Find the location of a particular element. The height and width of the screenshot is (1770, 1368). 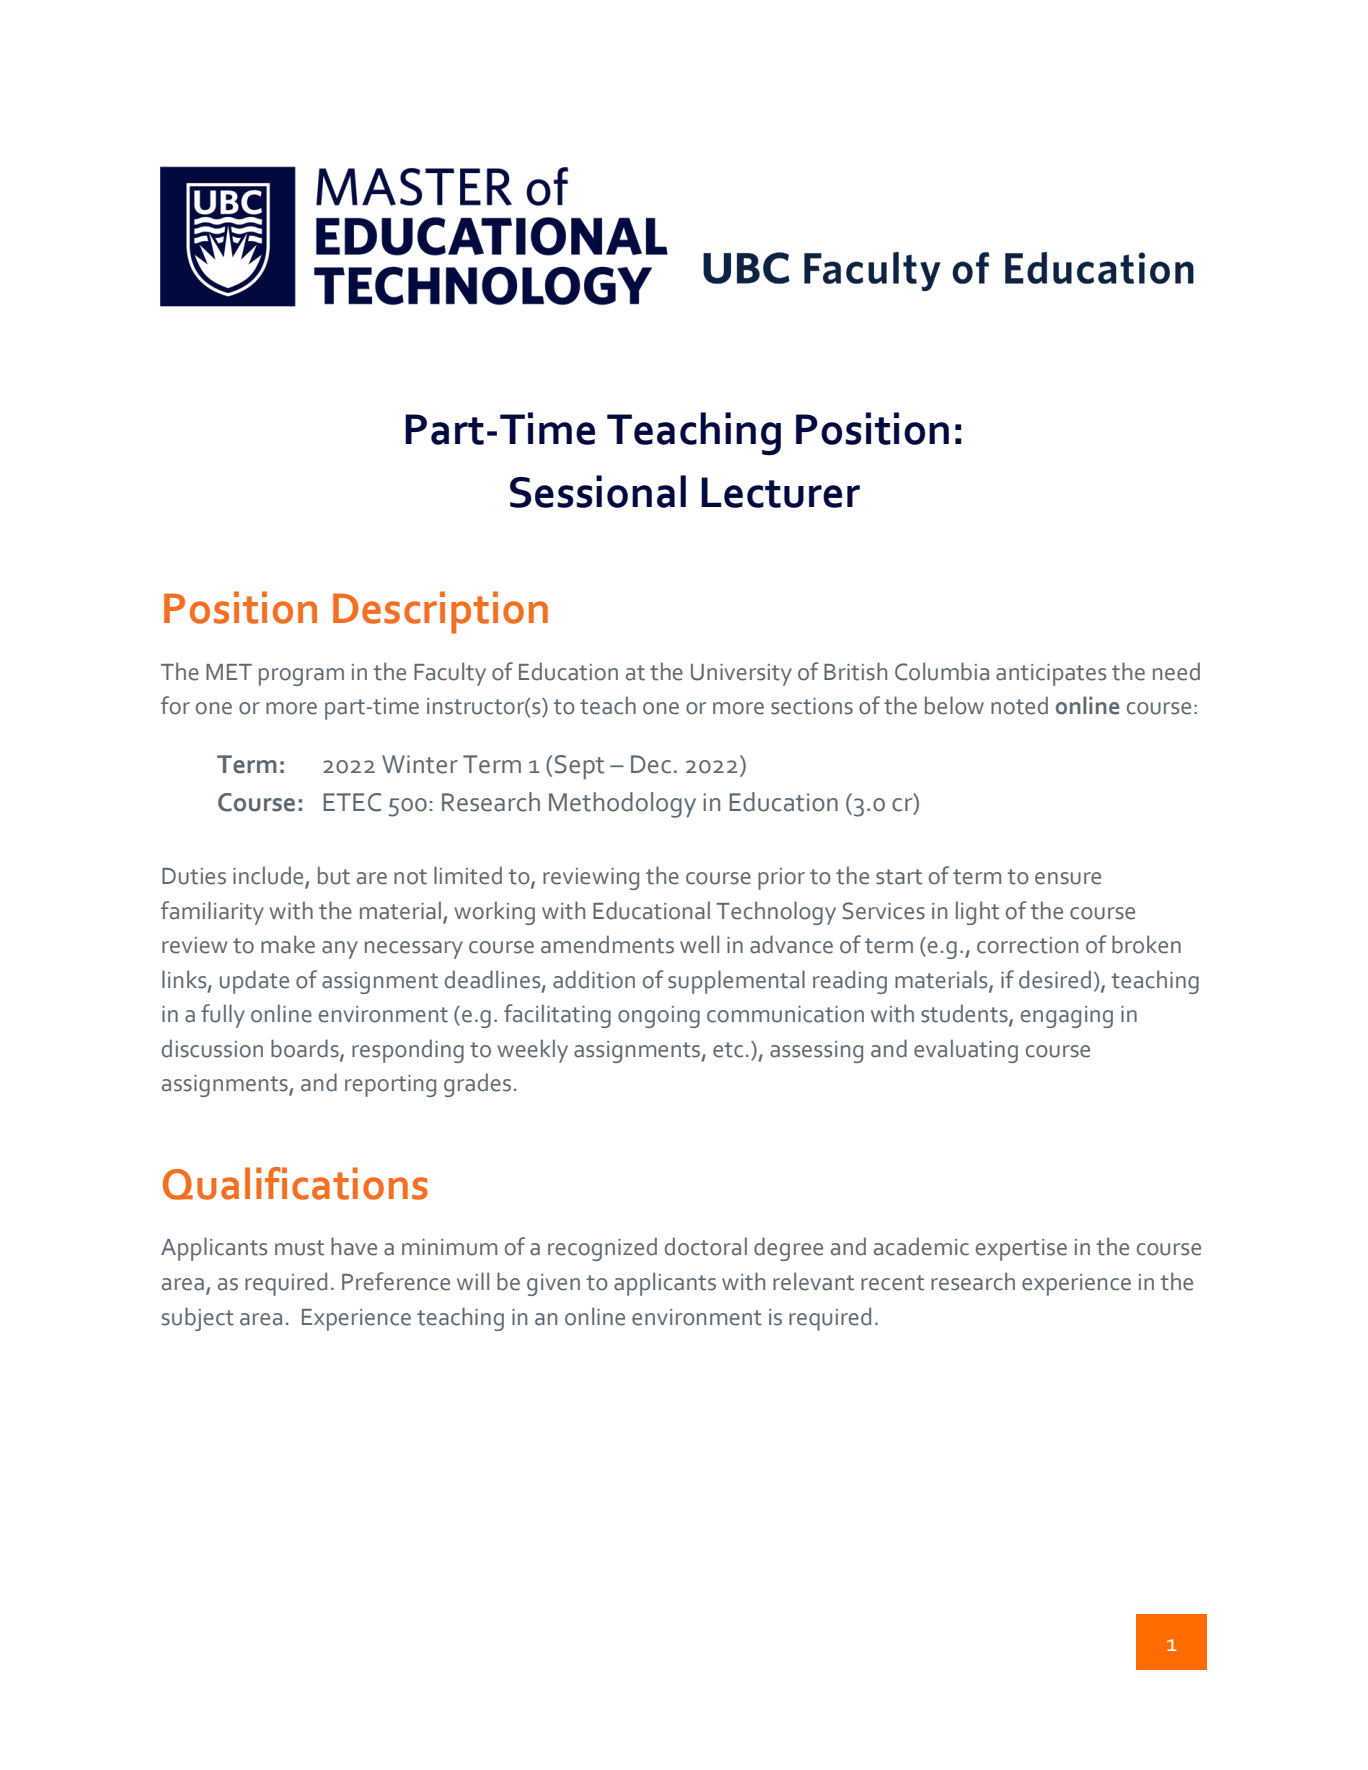

Preference is located at coordinates (396, 1281).
